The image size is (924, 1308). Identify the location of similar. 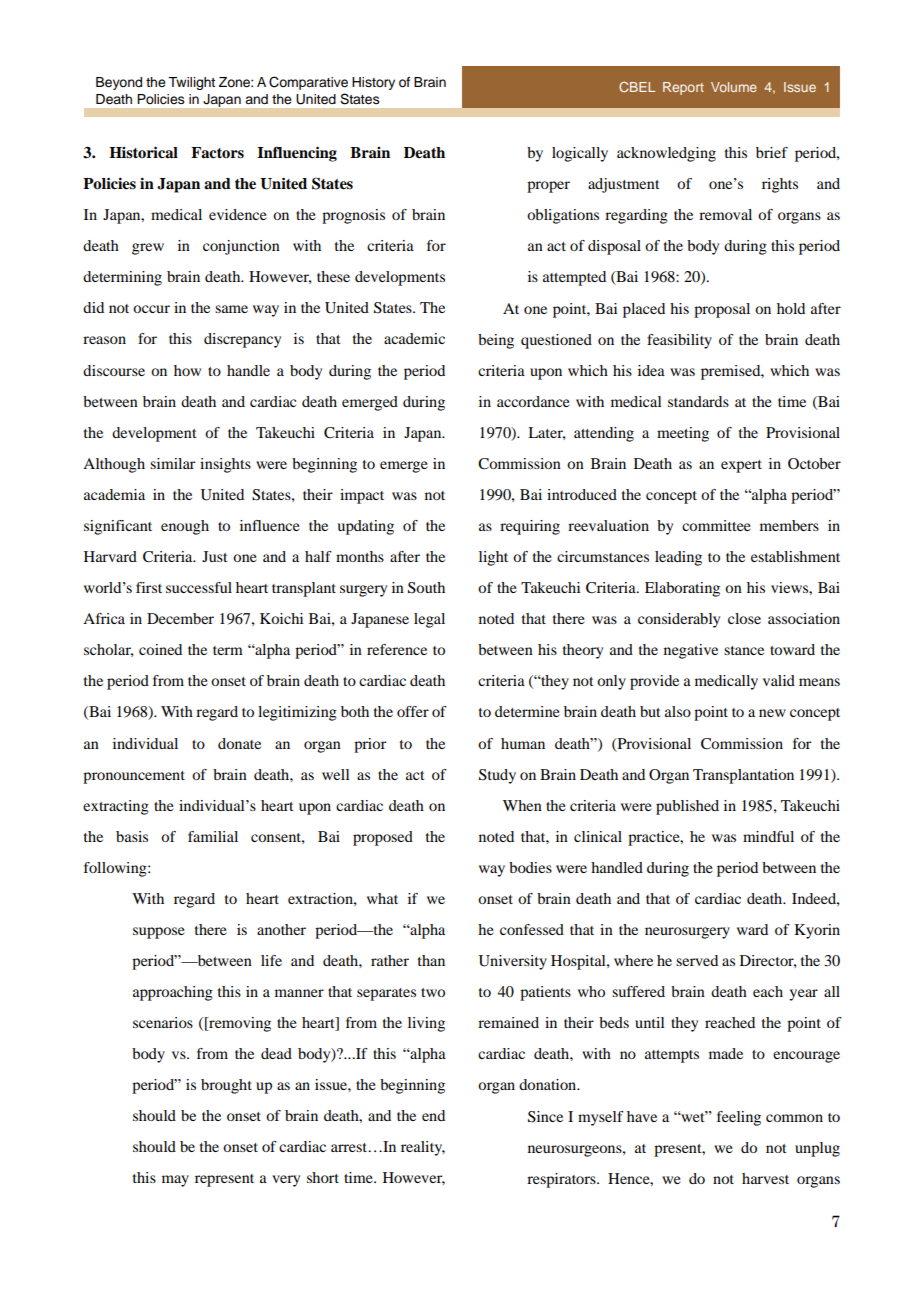
(172, 463).
